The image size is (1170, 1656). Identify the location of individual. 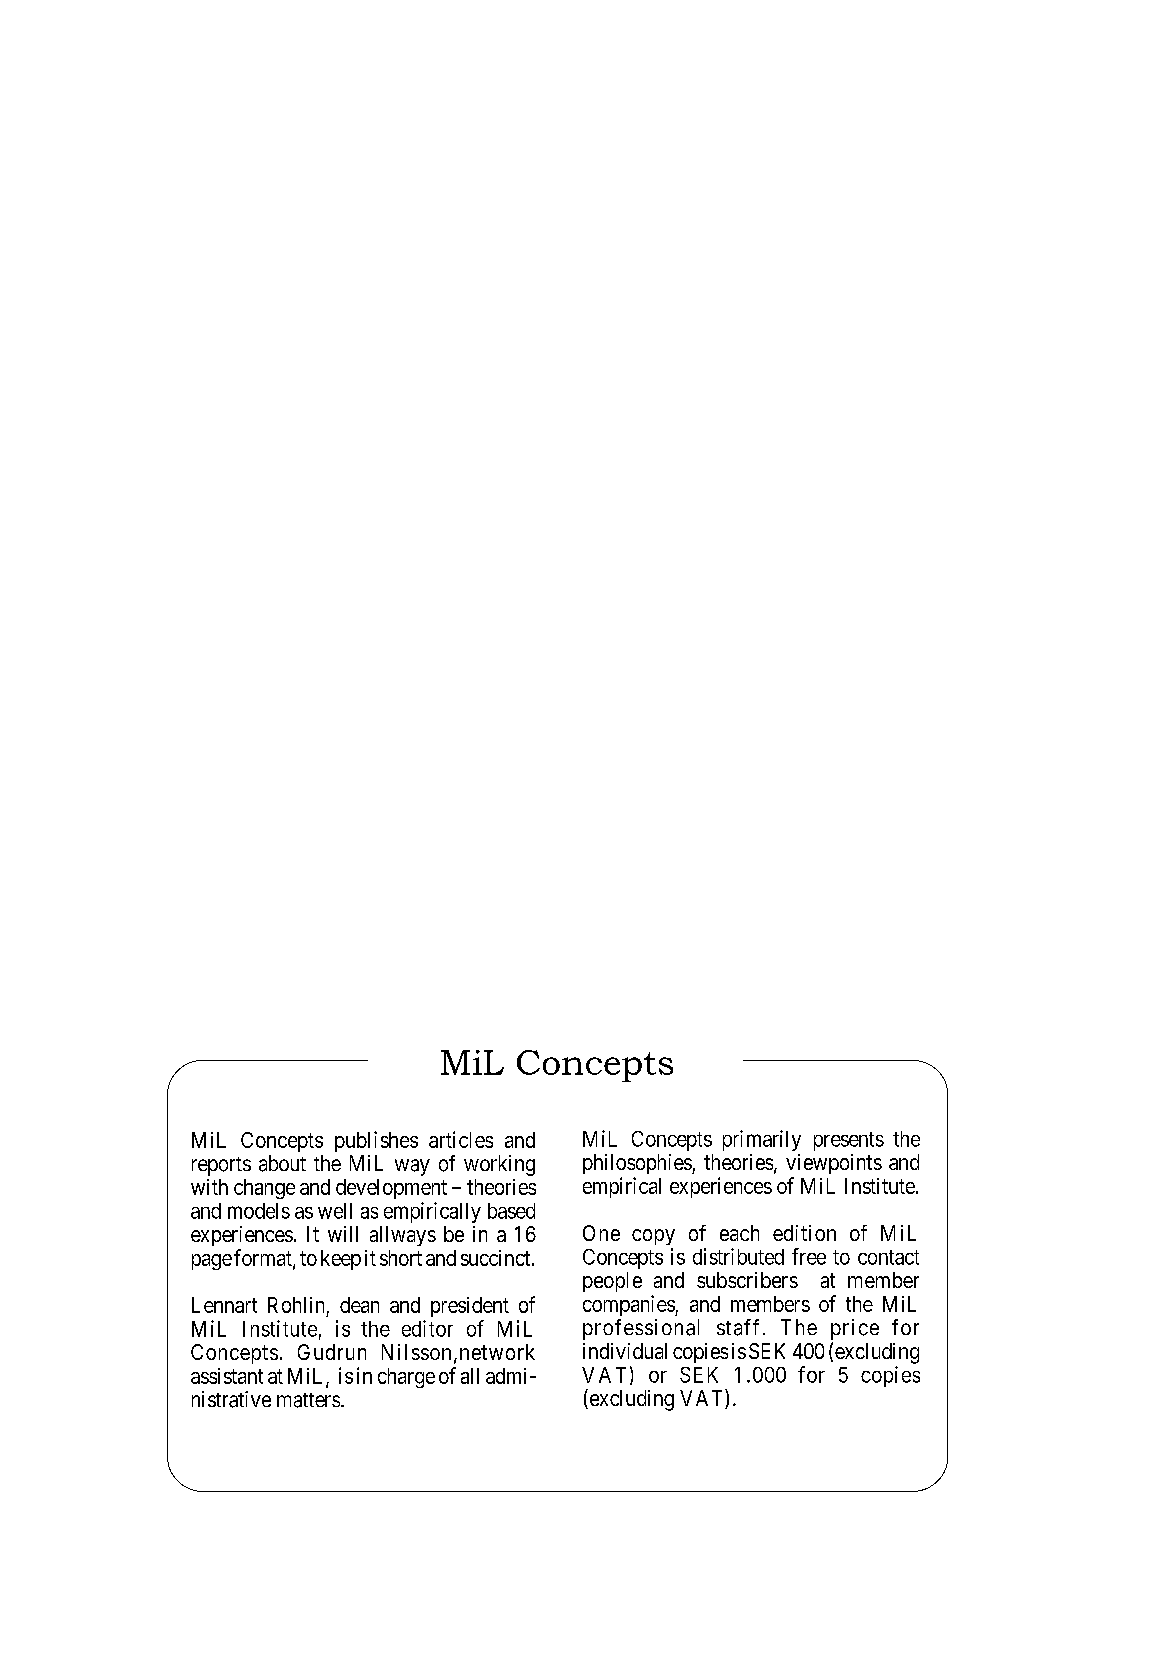
(625, 1351).
